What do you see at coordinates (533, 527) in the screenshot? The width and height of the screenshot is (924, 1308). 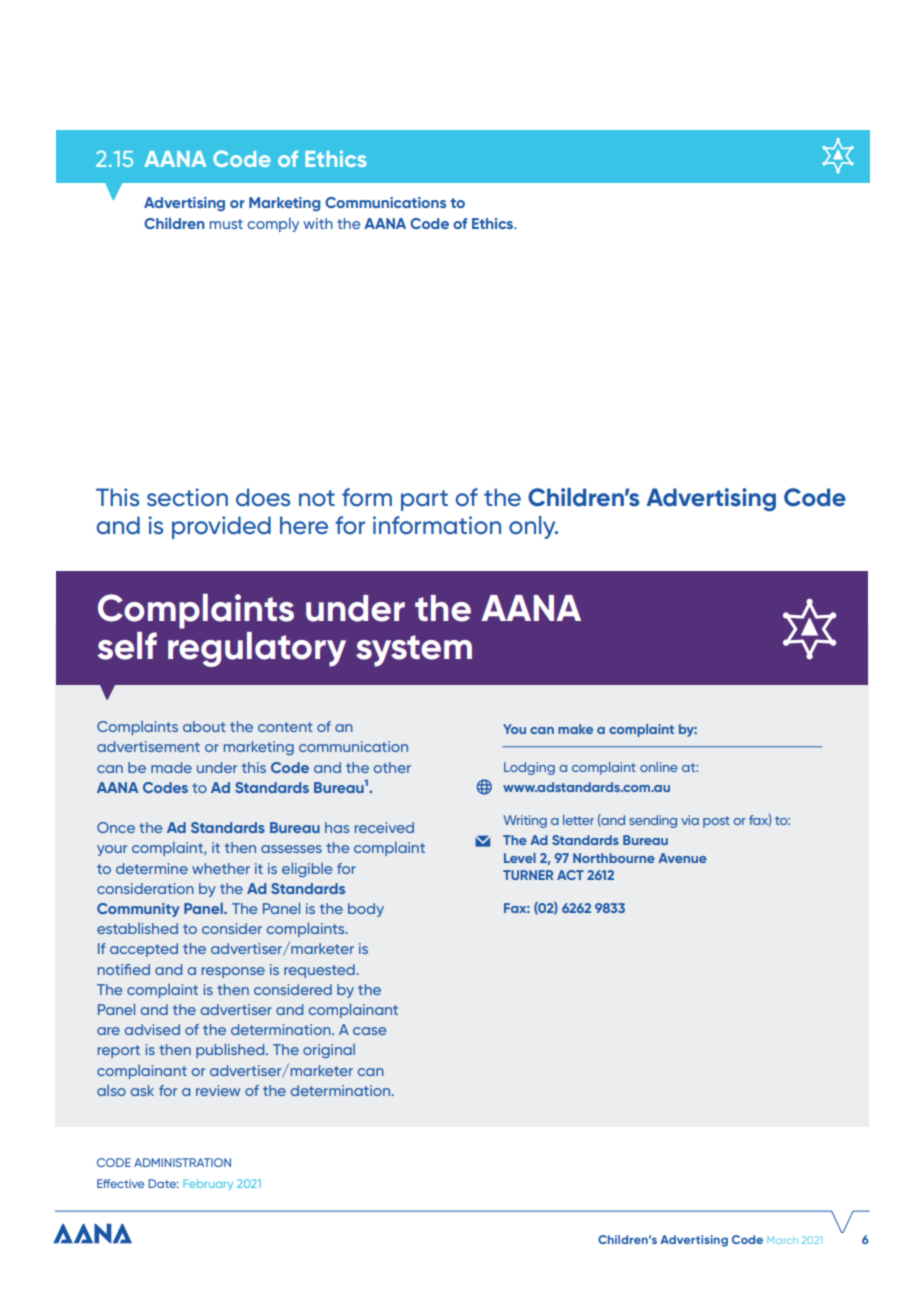 I see `only` at bounding box center [533, 527].
